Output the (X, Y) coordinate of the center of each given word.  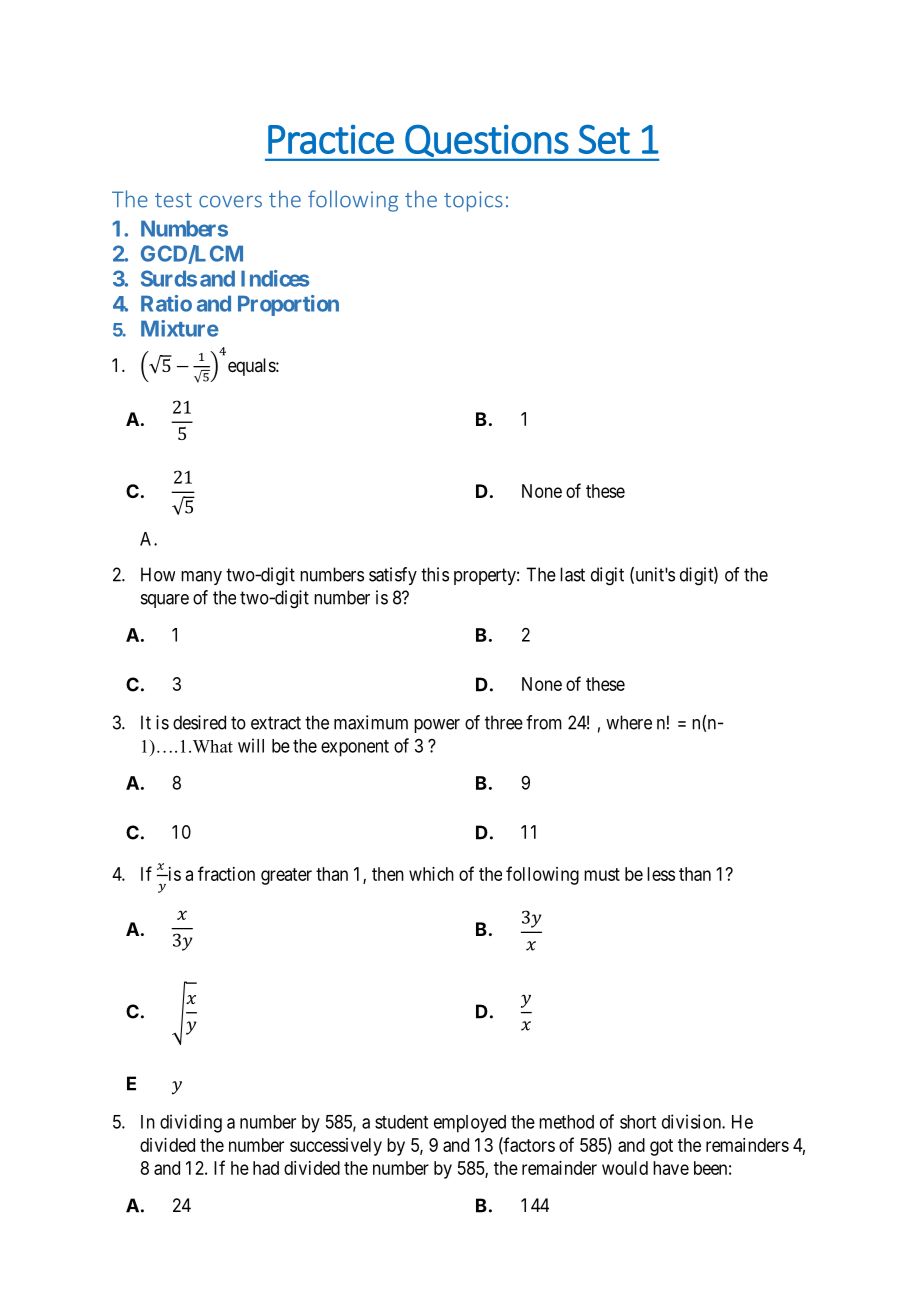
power (437, 726)
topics (473, 201)
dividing (191, 1123)
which (431, 874)
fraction (226, 873)
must (602, 874)
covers (230, 201)
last (572, 574)
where (629, 722)
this (435, 574)
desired (199, 722)
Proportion (288, 305)
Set (604, 139)
